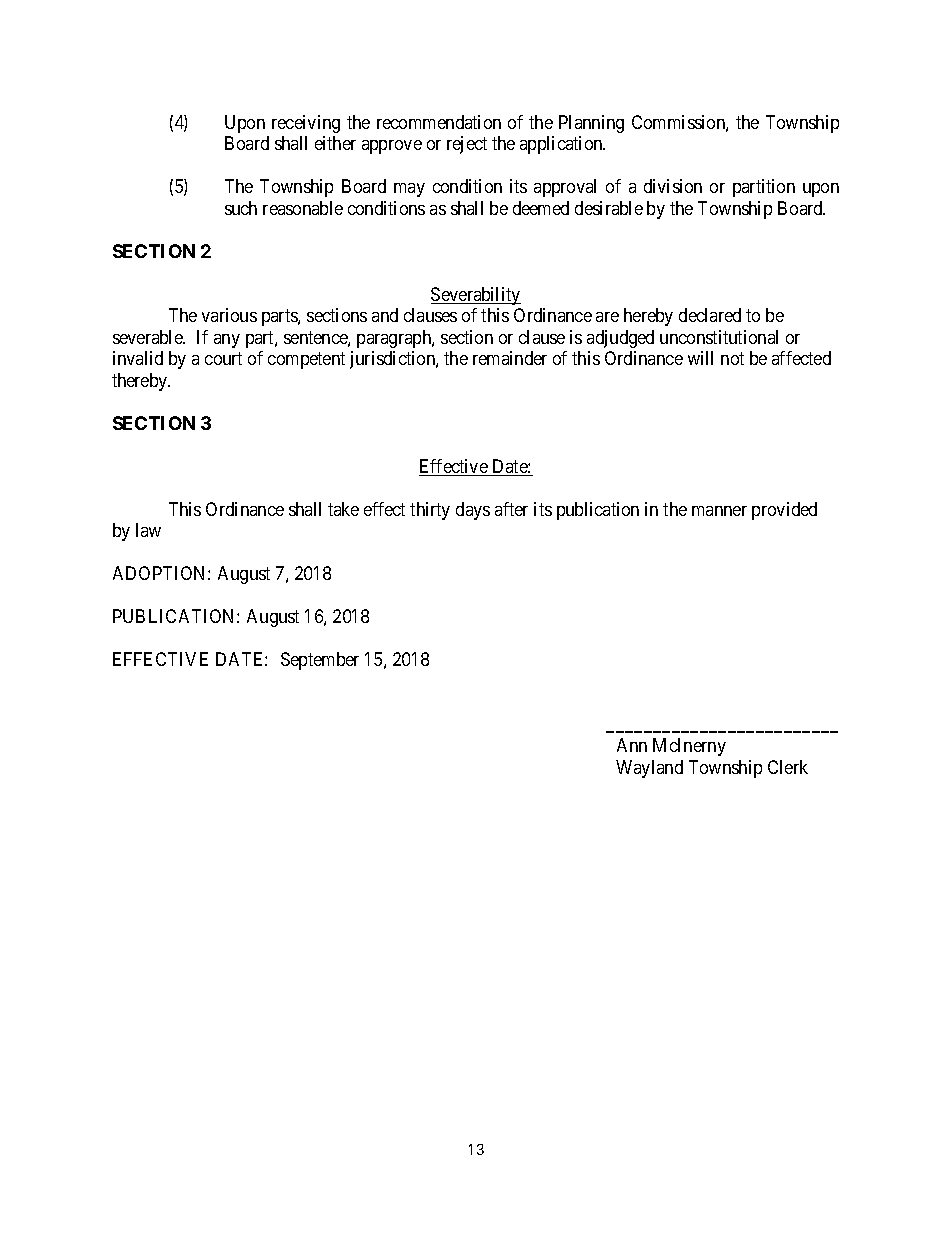 The image size is (952, 1233). Describe the element at coordinates (473, 511) in the image. I see `days` at that location.
